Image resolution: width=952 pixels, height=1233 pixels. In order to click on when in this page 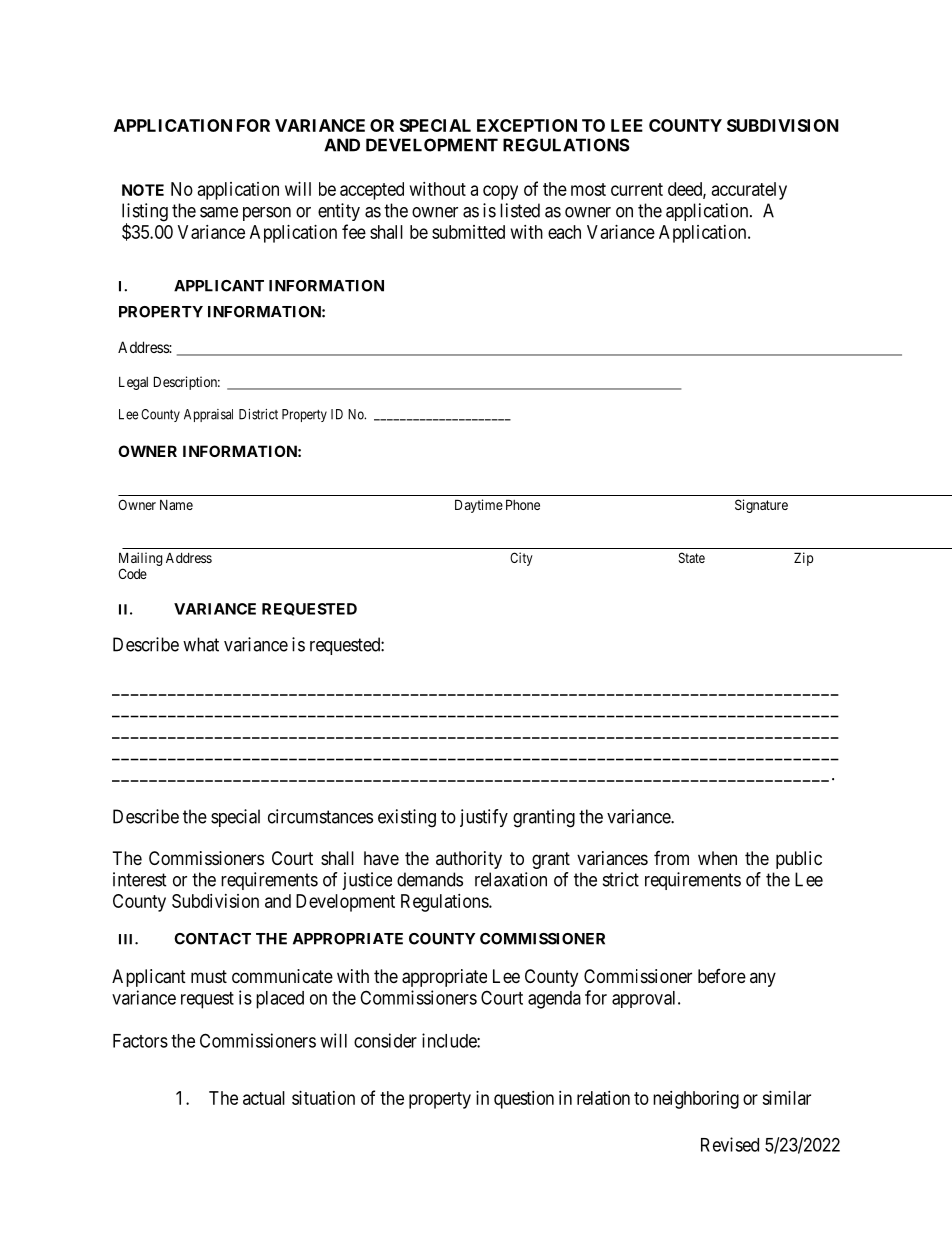, I will do `click(717, 858)`.
